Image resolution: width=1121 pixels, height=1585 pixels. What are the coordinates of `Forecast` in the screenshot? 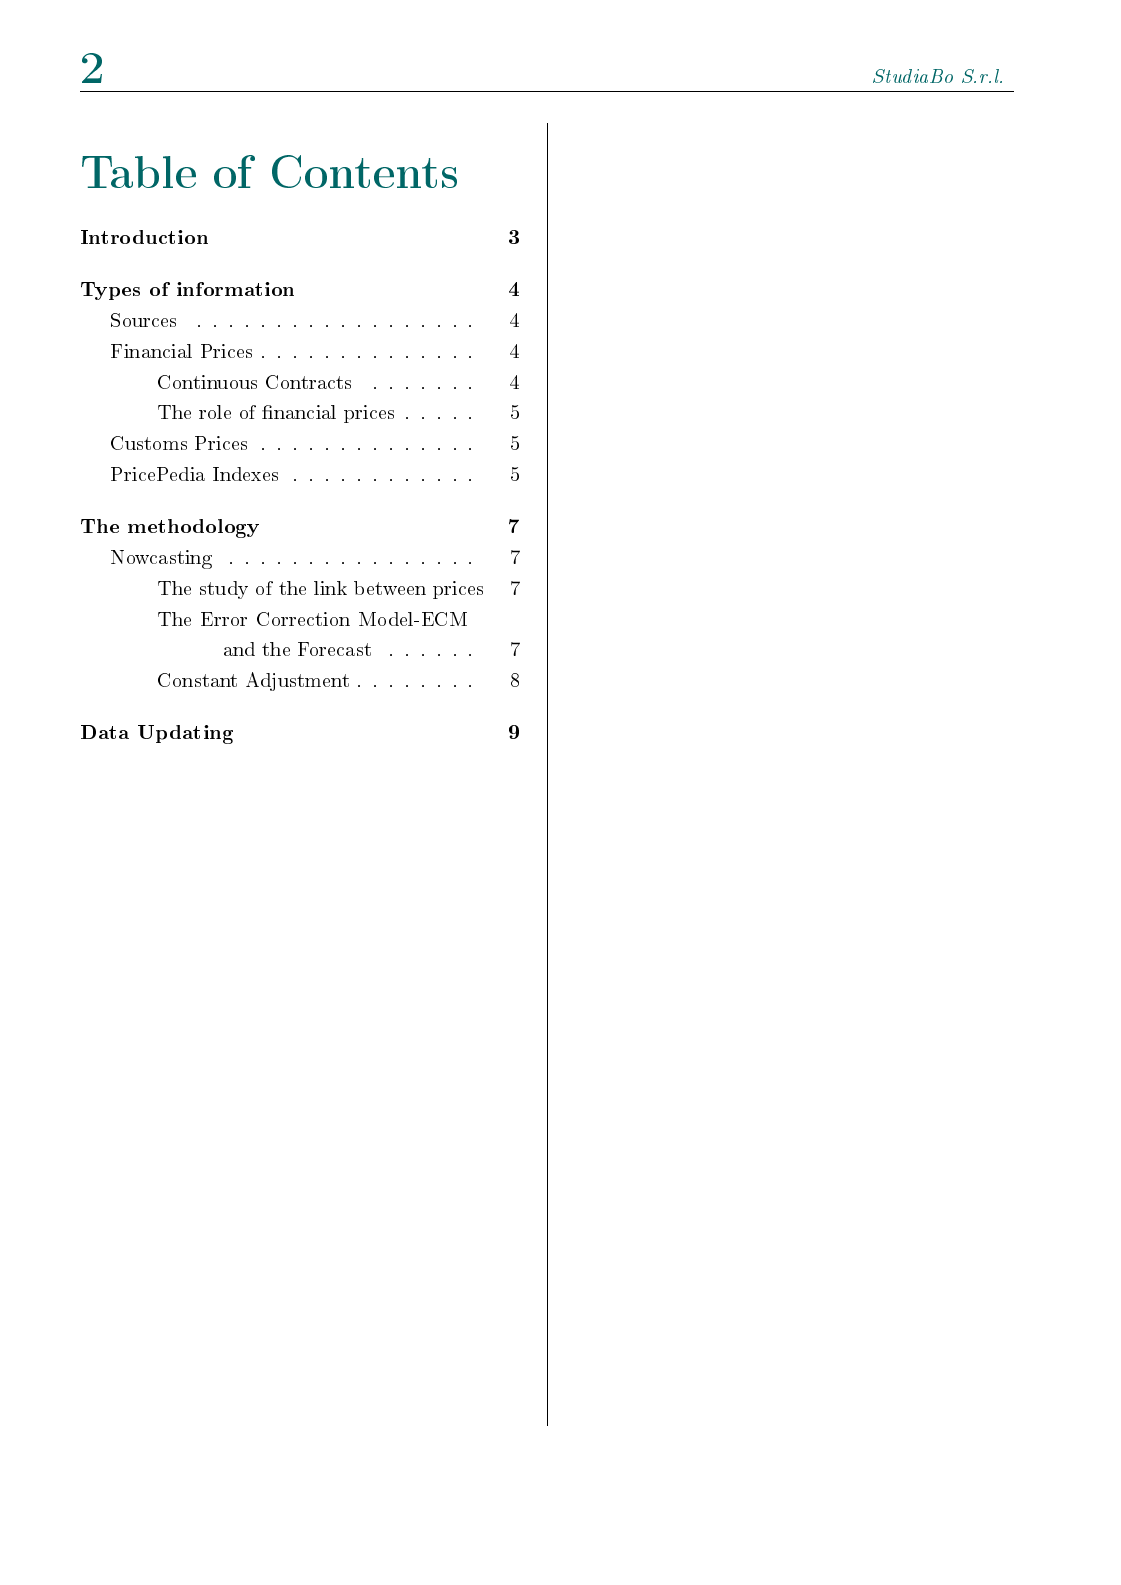 It's located at (334, 649).
